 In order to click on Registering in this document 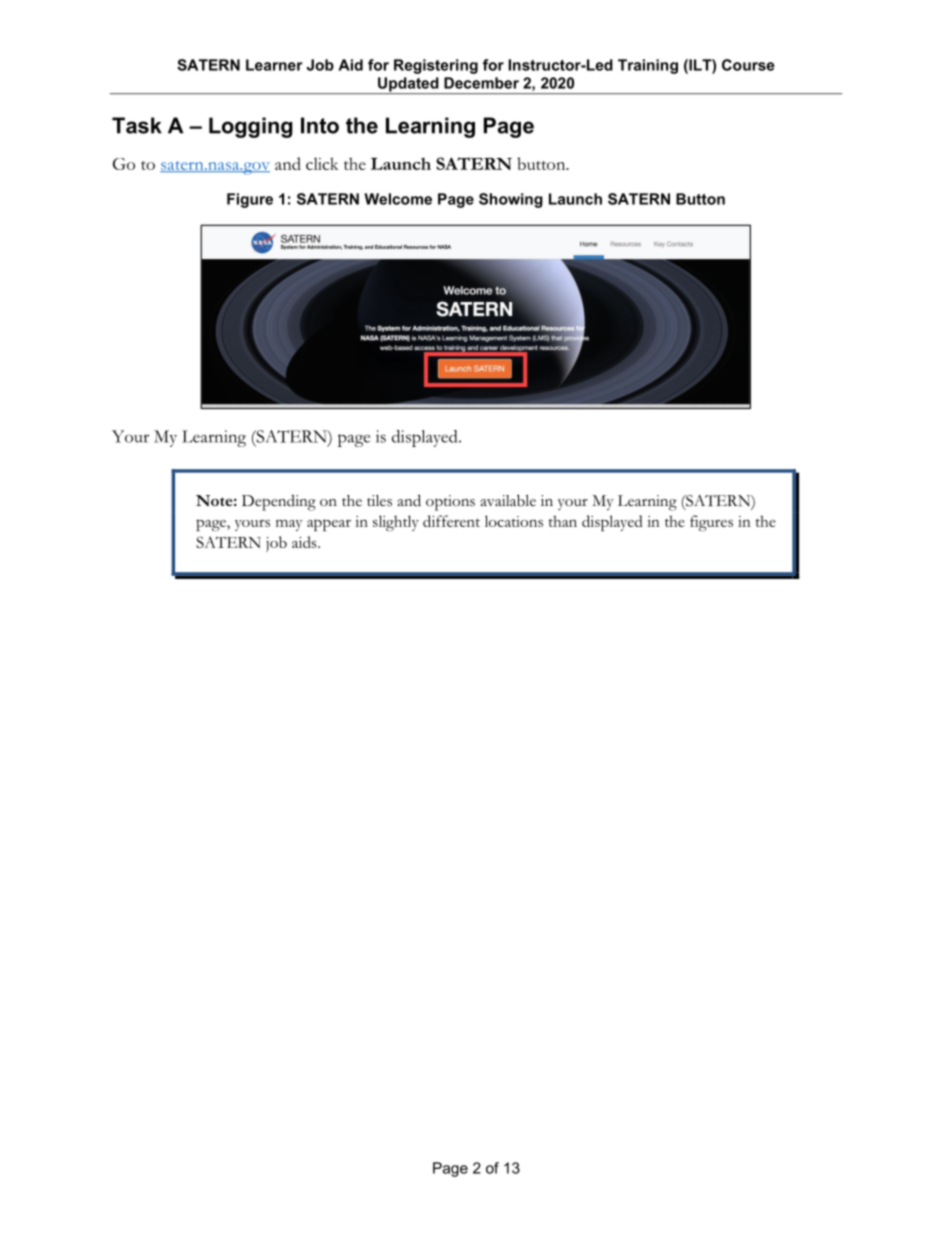, I will do `click(436, 66)`.
